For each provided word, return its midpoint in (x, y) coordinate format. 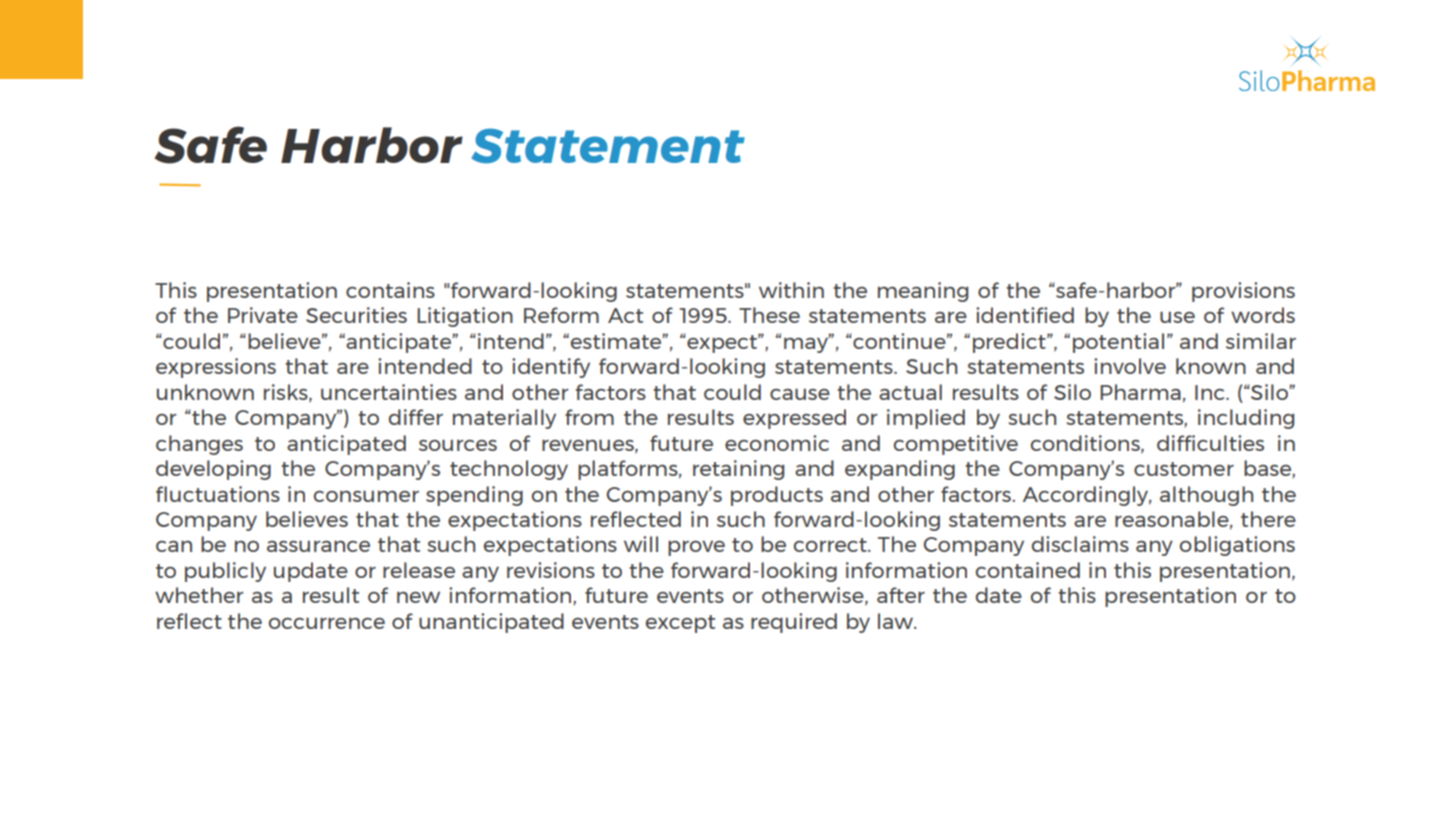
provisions (1243, 292)
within (791, 290)
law (897, 621)
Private (263, 315)
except (680, 624)
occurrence (327, 623)
